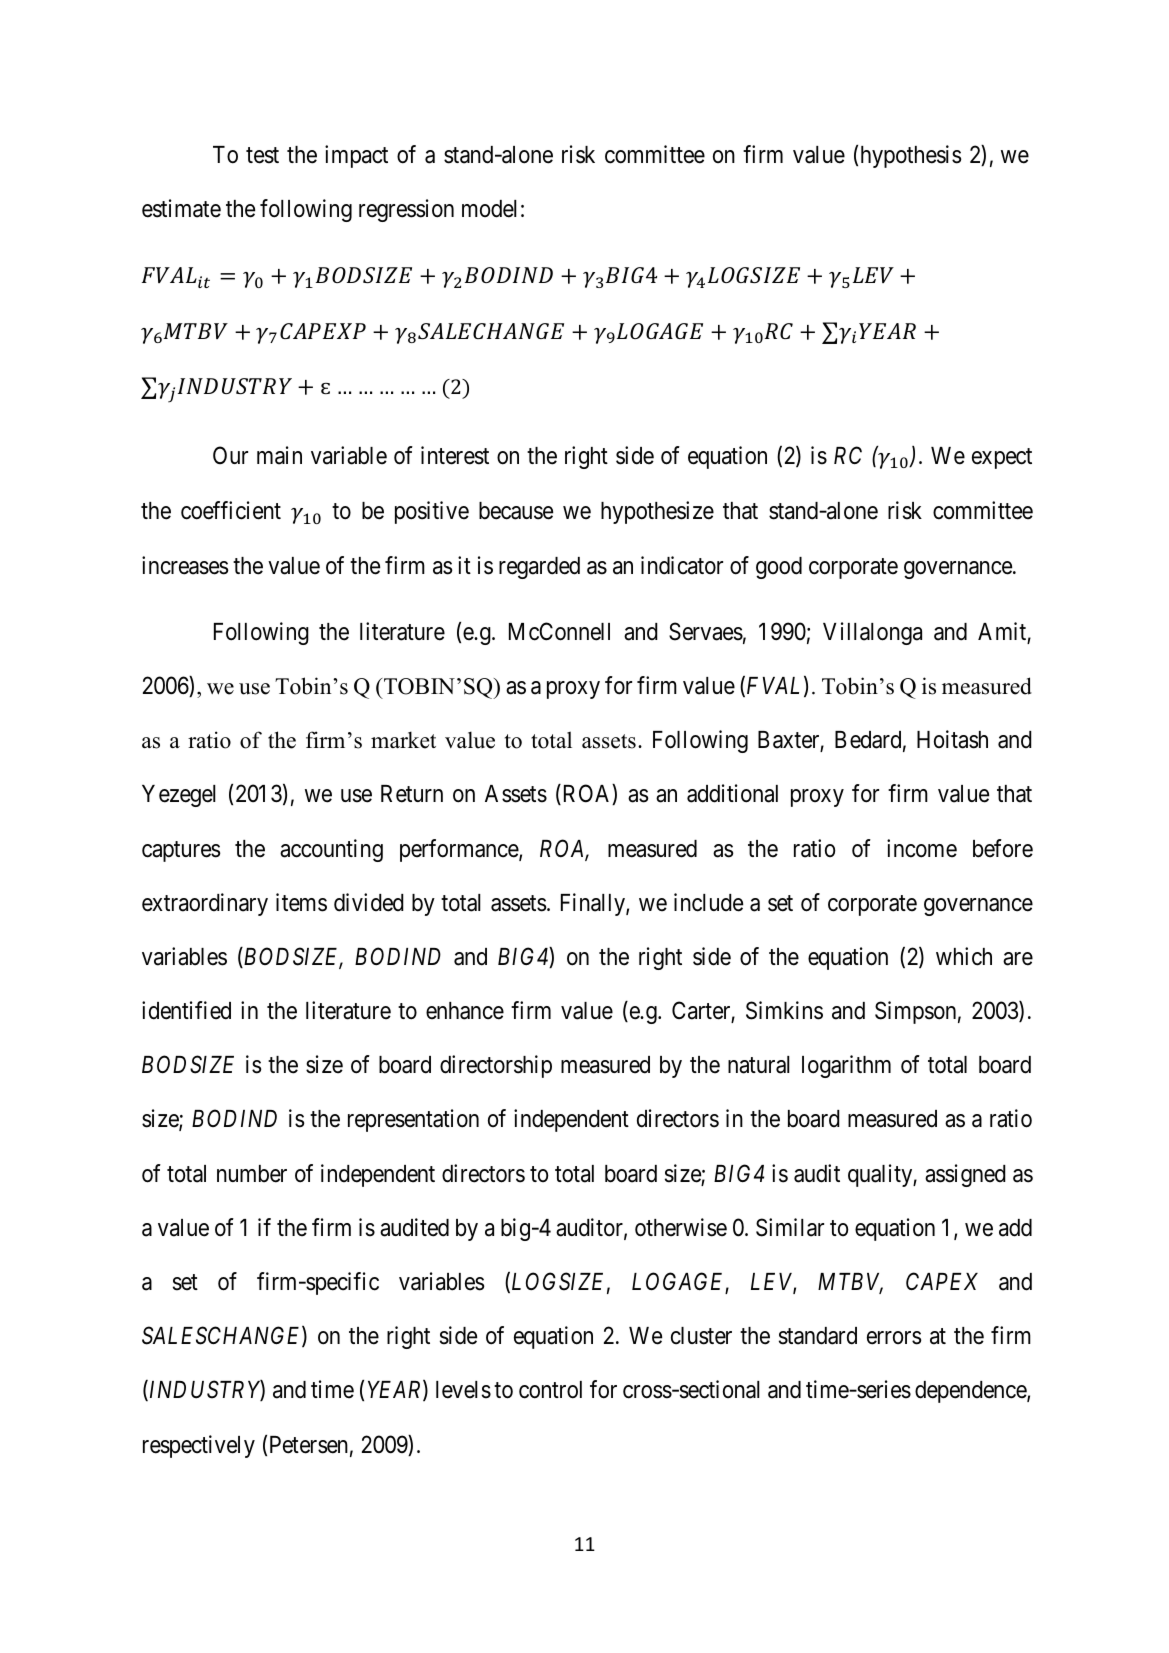 The height and width of the screenshot is (1653, 1169). Describe the element at coordinates (465, 1011) in the screenshot. I see `enhance` at that location.
